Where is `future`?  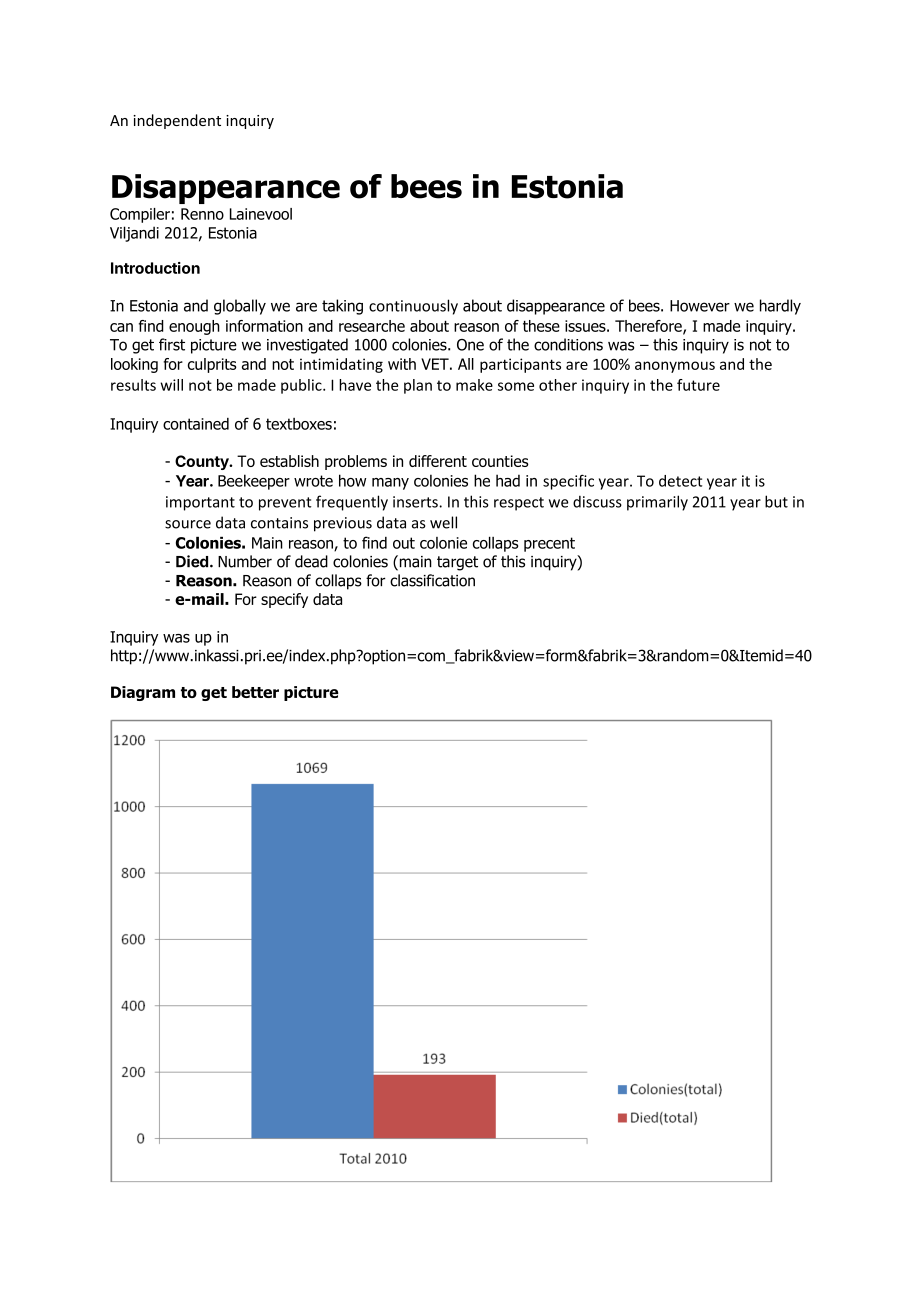 future is located at coordinates (698, 385).
